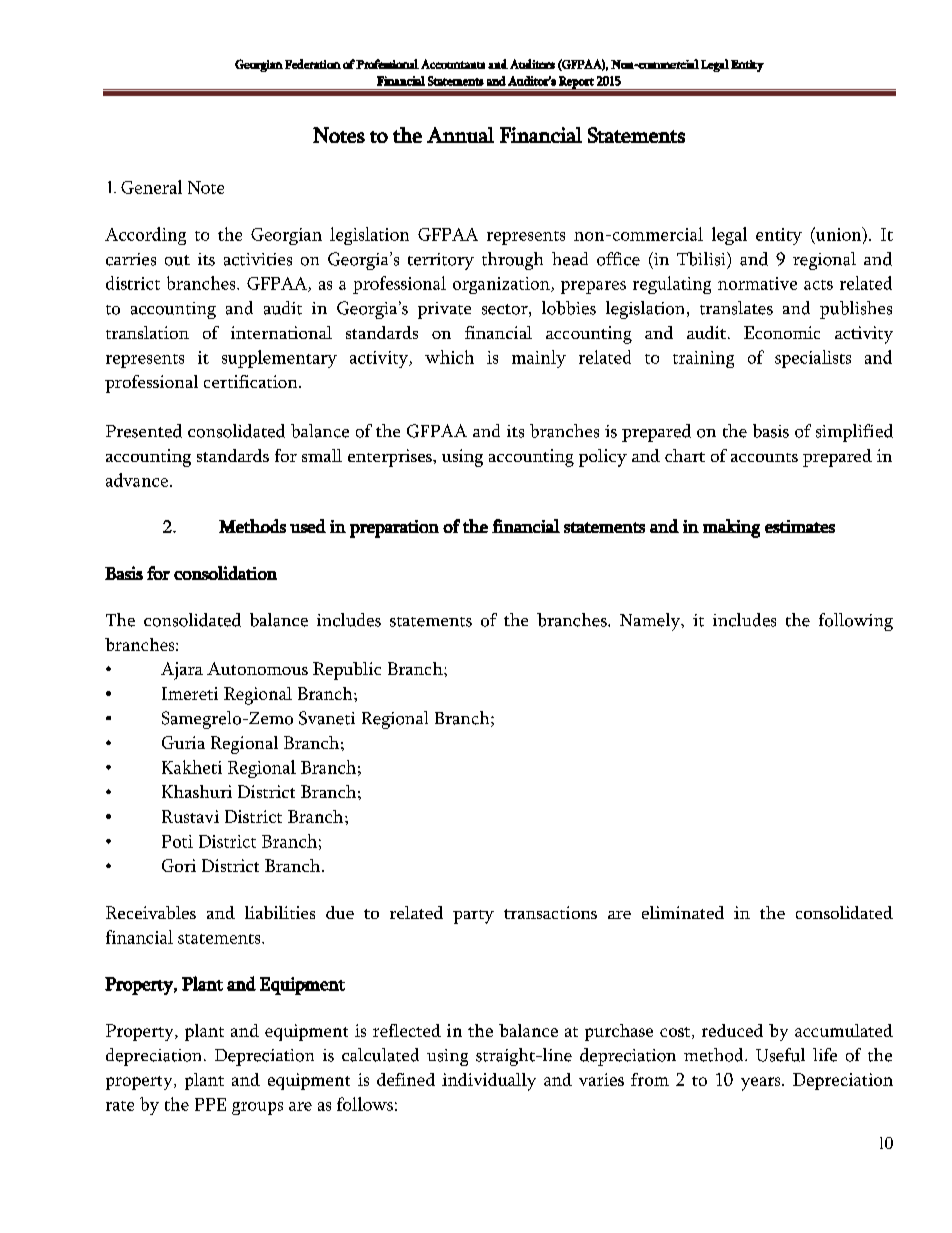  I want to click on Federation, so click(313, 64).
